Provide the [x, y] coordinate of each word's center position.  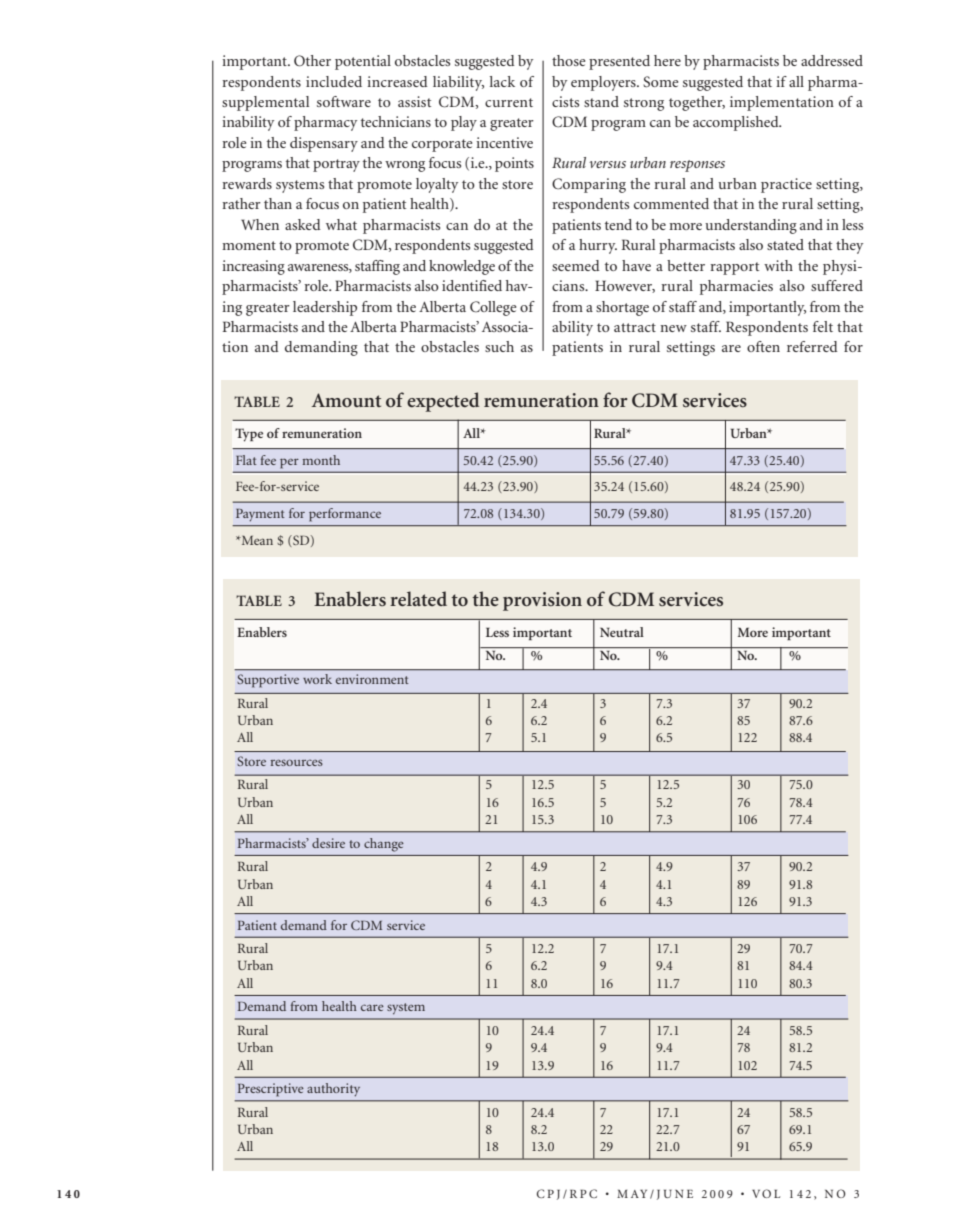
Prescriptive [271, 1090]
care [372, 1007]
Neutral [622, 632]
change [383, 845]
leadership [325, 308]
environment [372, 679]
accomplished [737, 123]
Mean [256, 540]
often [763, 346]
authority [333, 1090]
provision [542, 601]
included [334, 81]
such [499, 346]
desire [328, 843]
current [509, 102]
